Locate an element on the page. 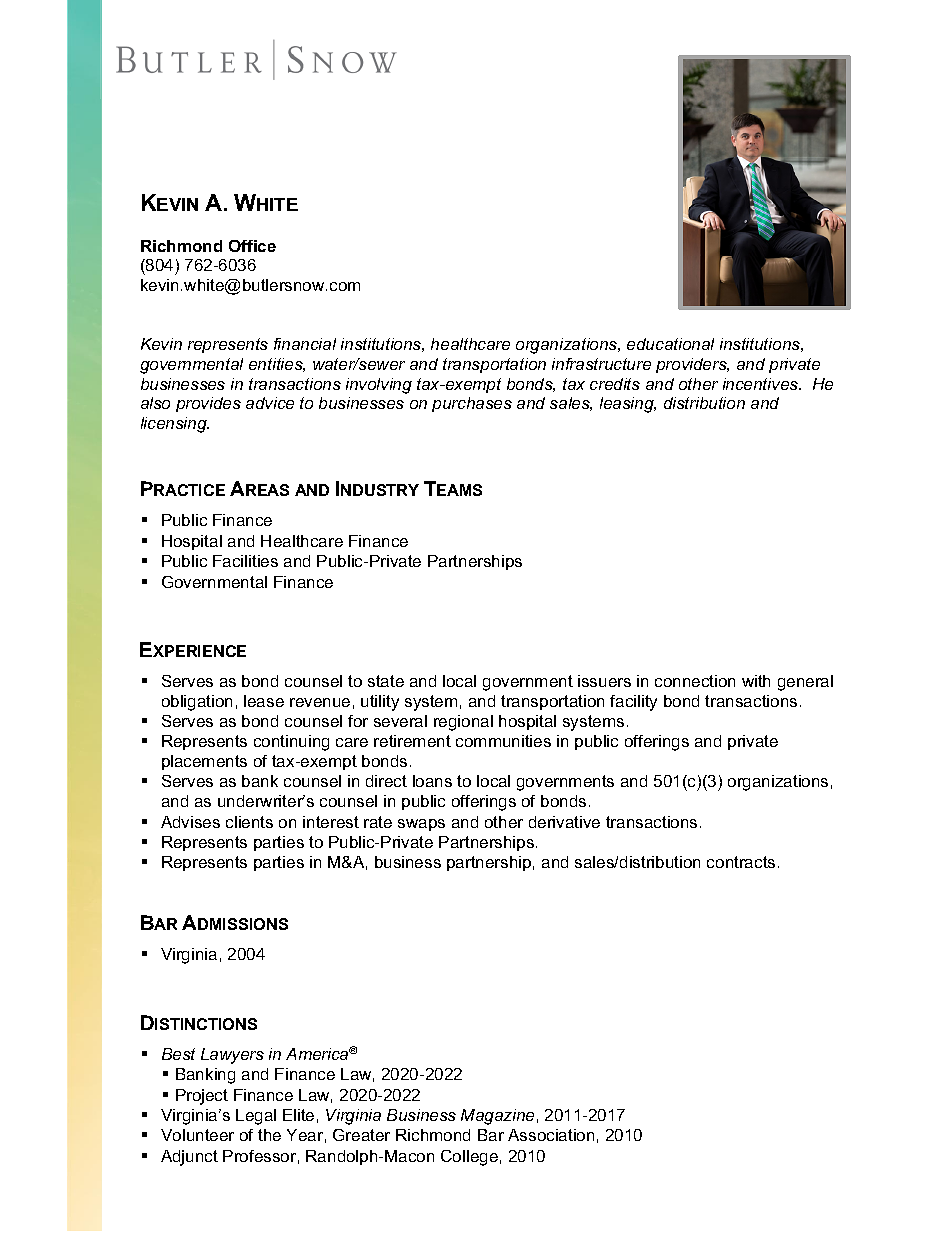  clients is located at coordinates (249, 822).
